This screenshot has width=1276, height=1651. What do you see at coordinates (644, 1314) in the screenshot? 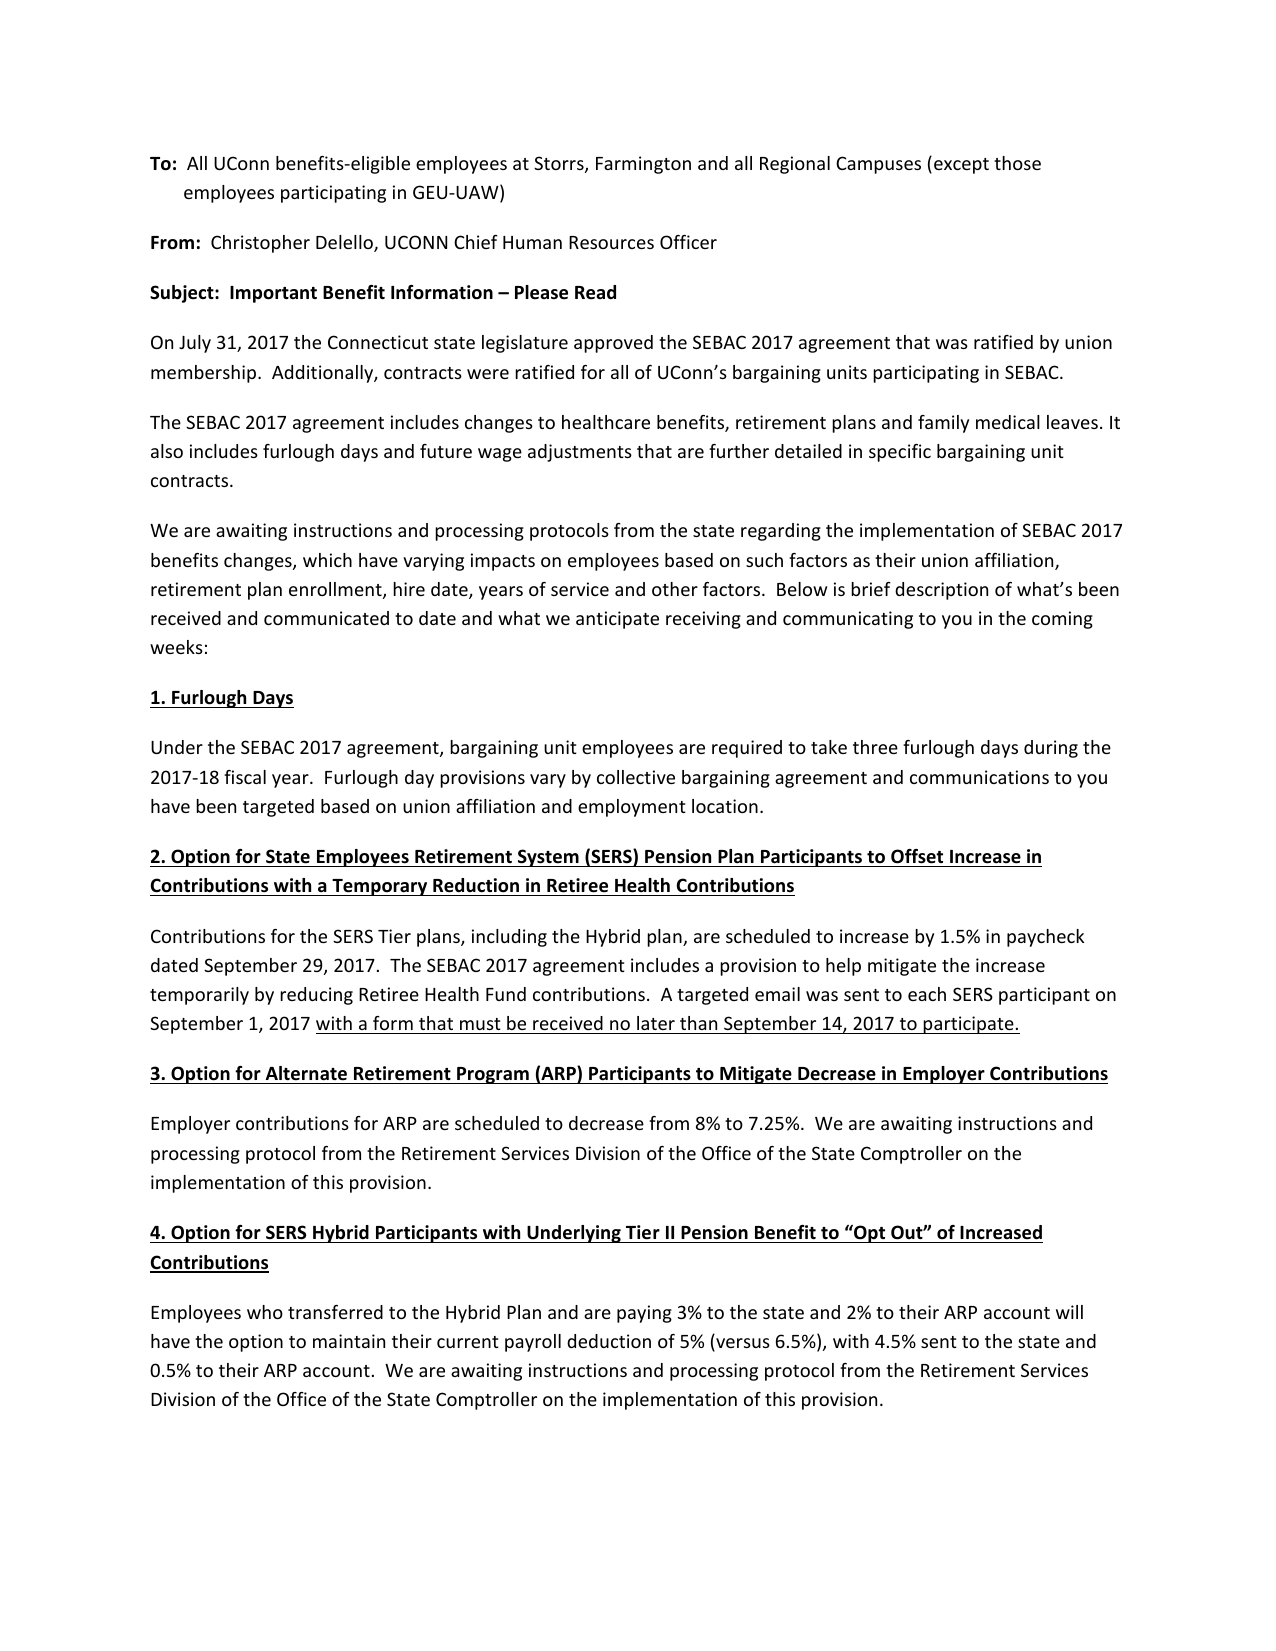
I see `paying` at bounding box center [644, 1314].
